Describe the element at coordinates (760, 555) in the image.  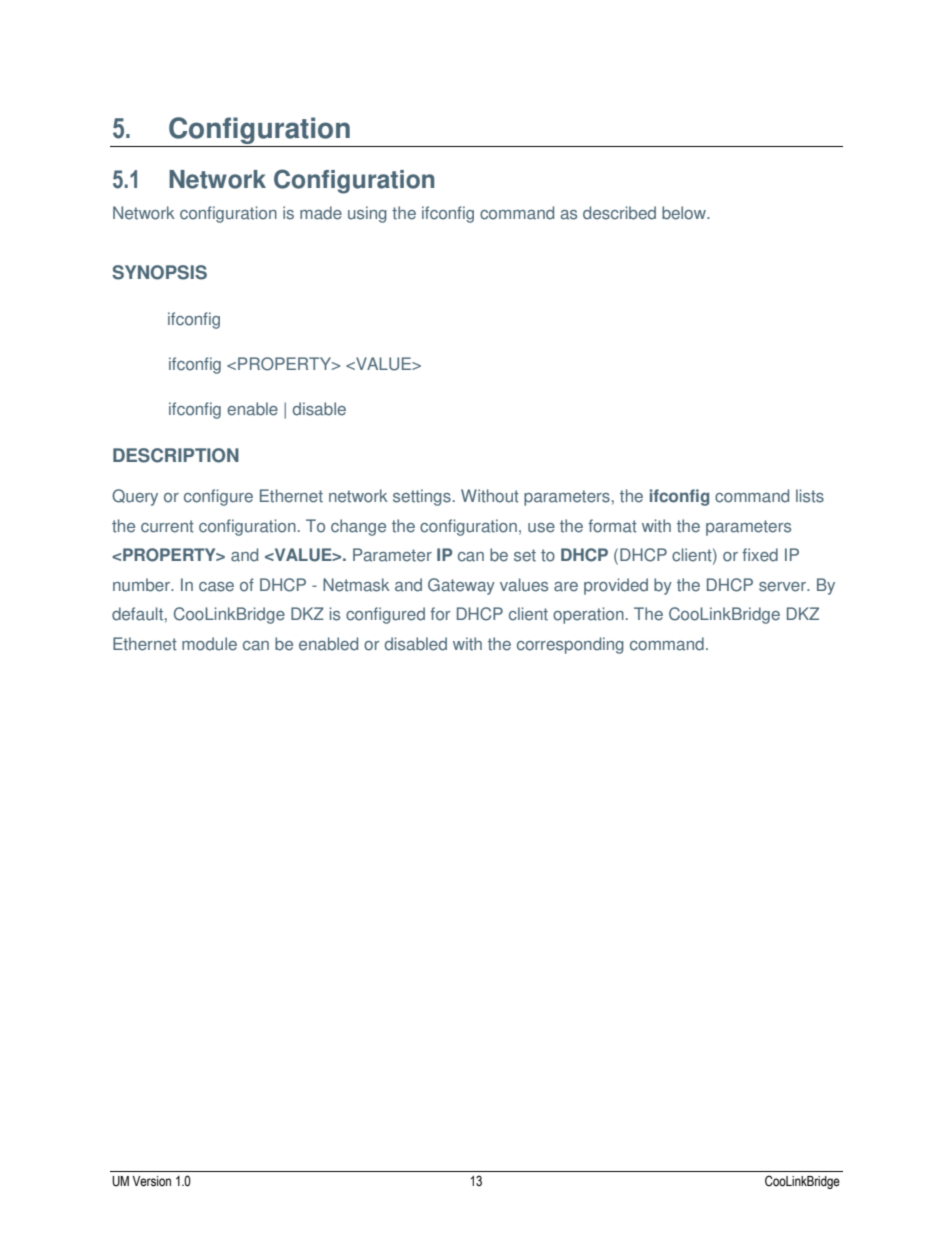
I see `fixed` at that location.
